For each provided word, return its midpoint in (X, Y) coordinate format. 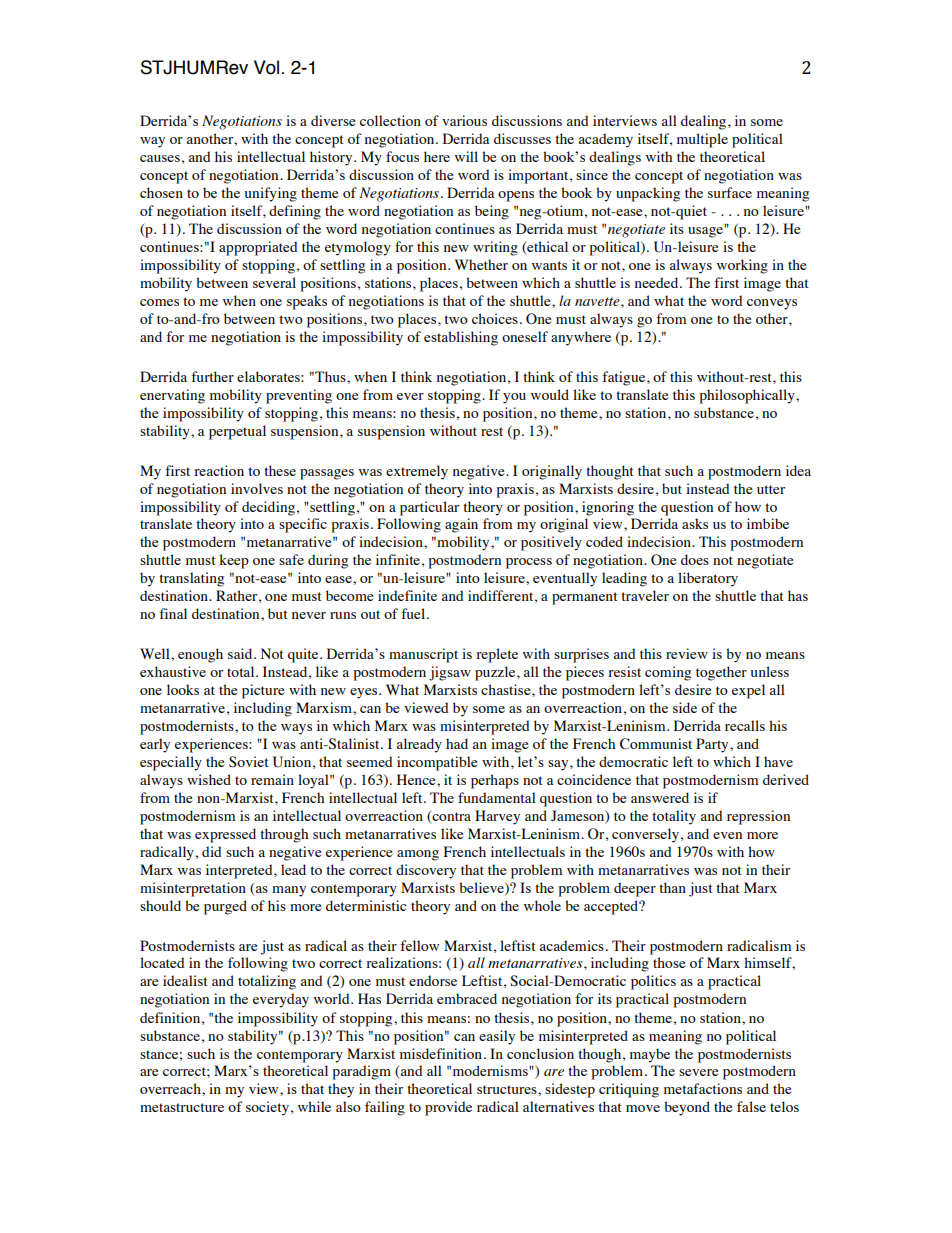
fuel (414, 613)
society (267, 1108)
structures (508, 1089)
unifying (271, 194)
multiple (702, 140)
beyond (687, 1108)
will (466, 156)
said (241, 653)
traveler (645, 595)
